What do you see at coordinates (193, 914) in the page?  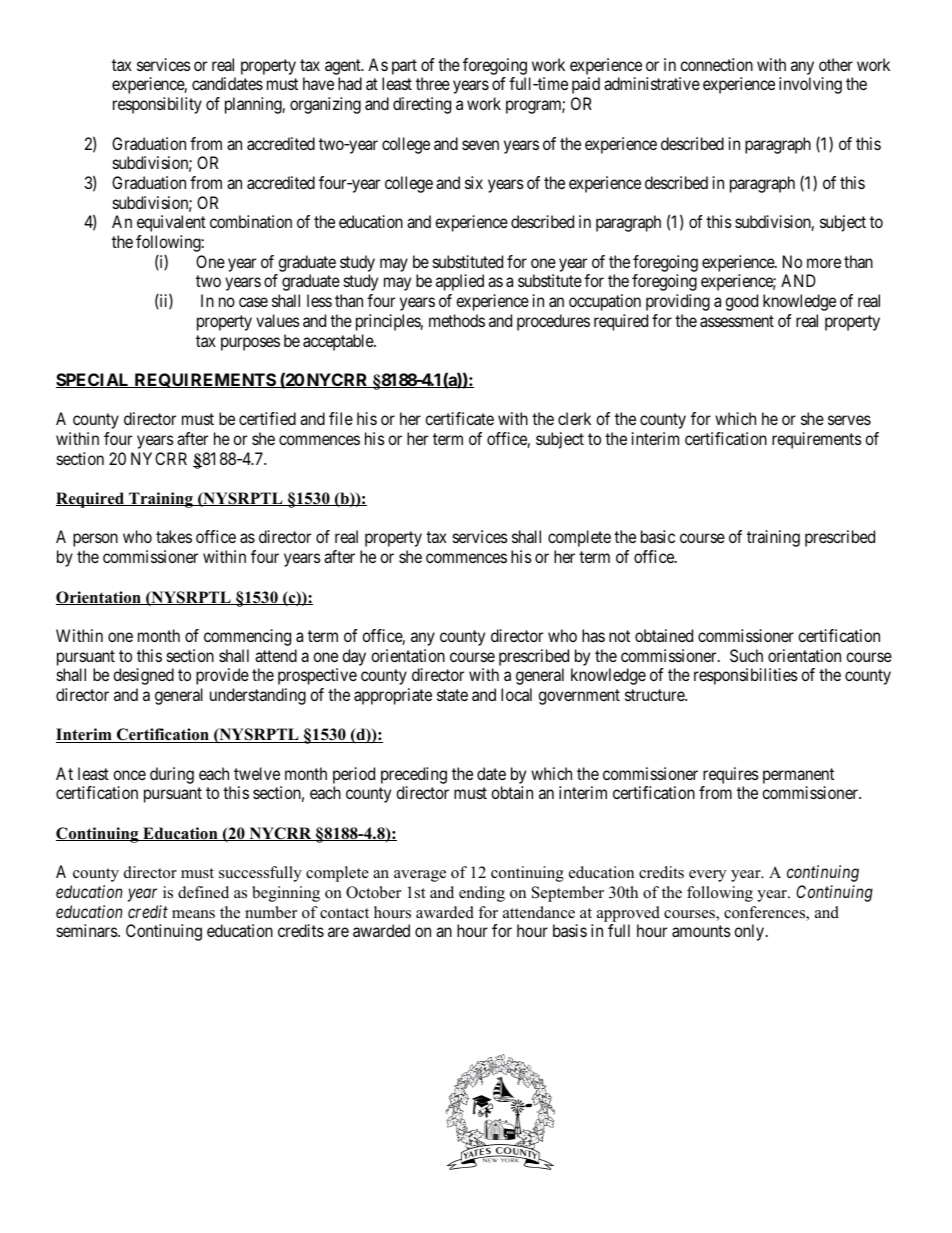 I see `means` at bounding box center [193, 914].
